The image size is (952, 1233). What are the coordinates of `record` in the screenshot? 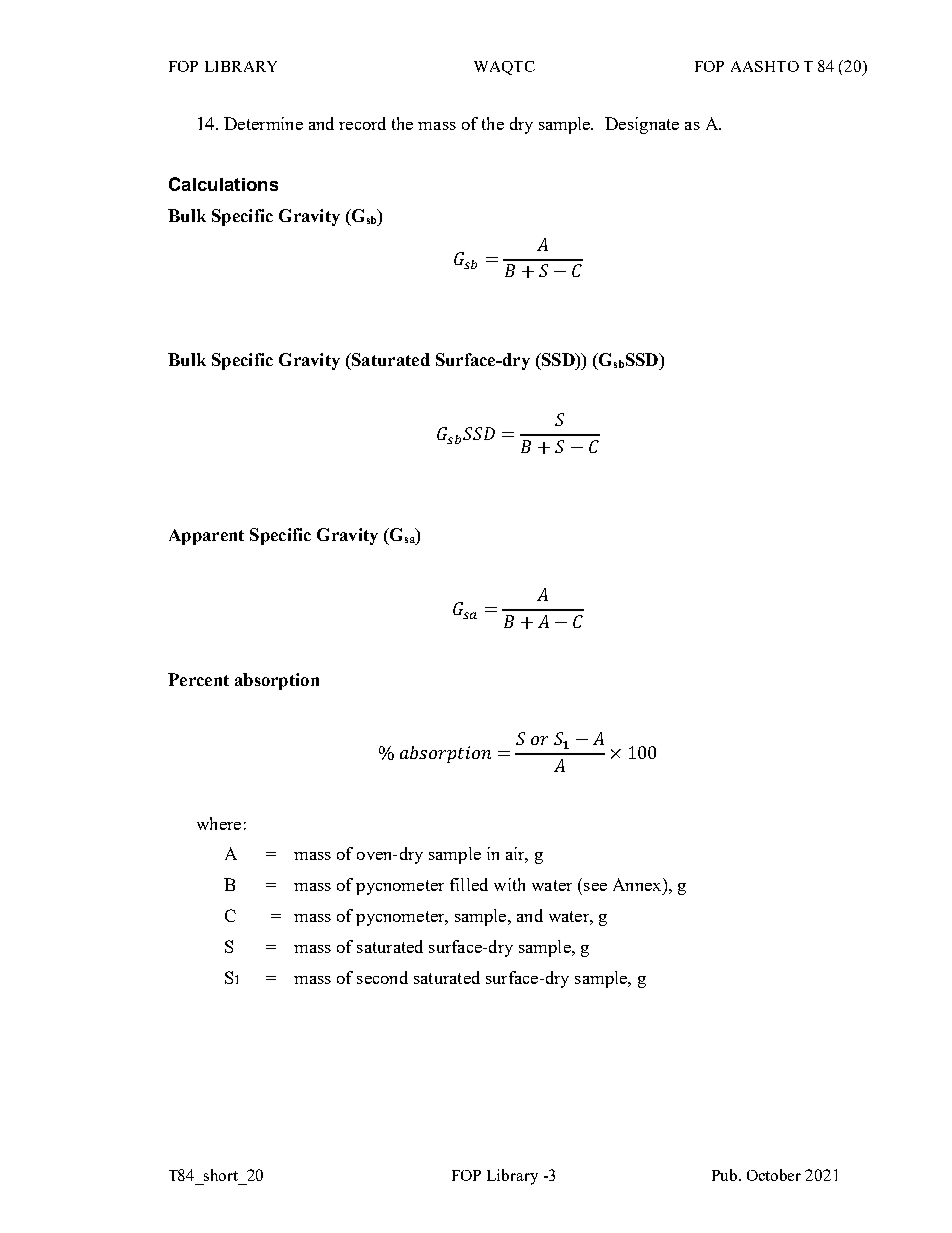 It's located at (362, 123).
